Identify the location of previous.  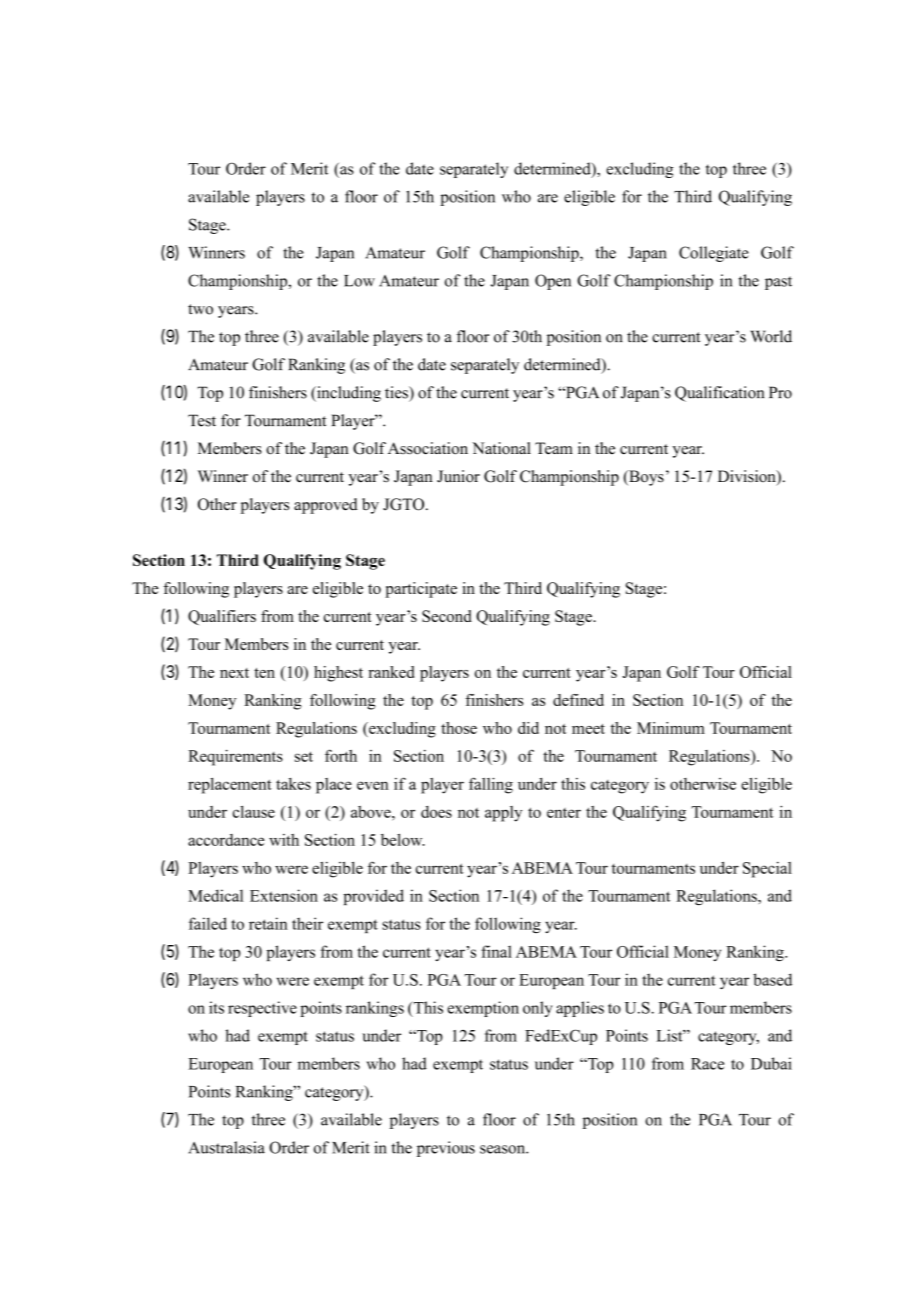
(446, 1149).
